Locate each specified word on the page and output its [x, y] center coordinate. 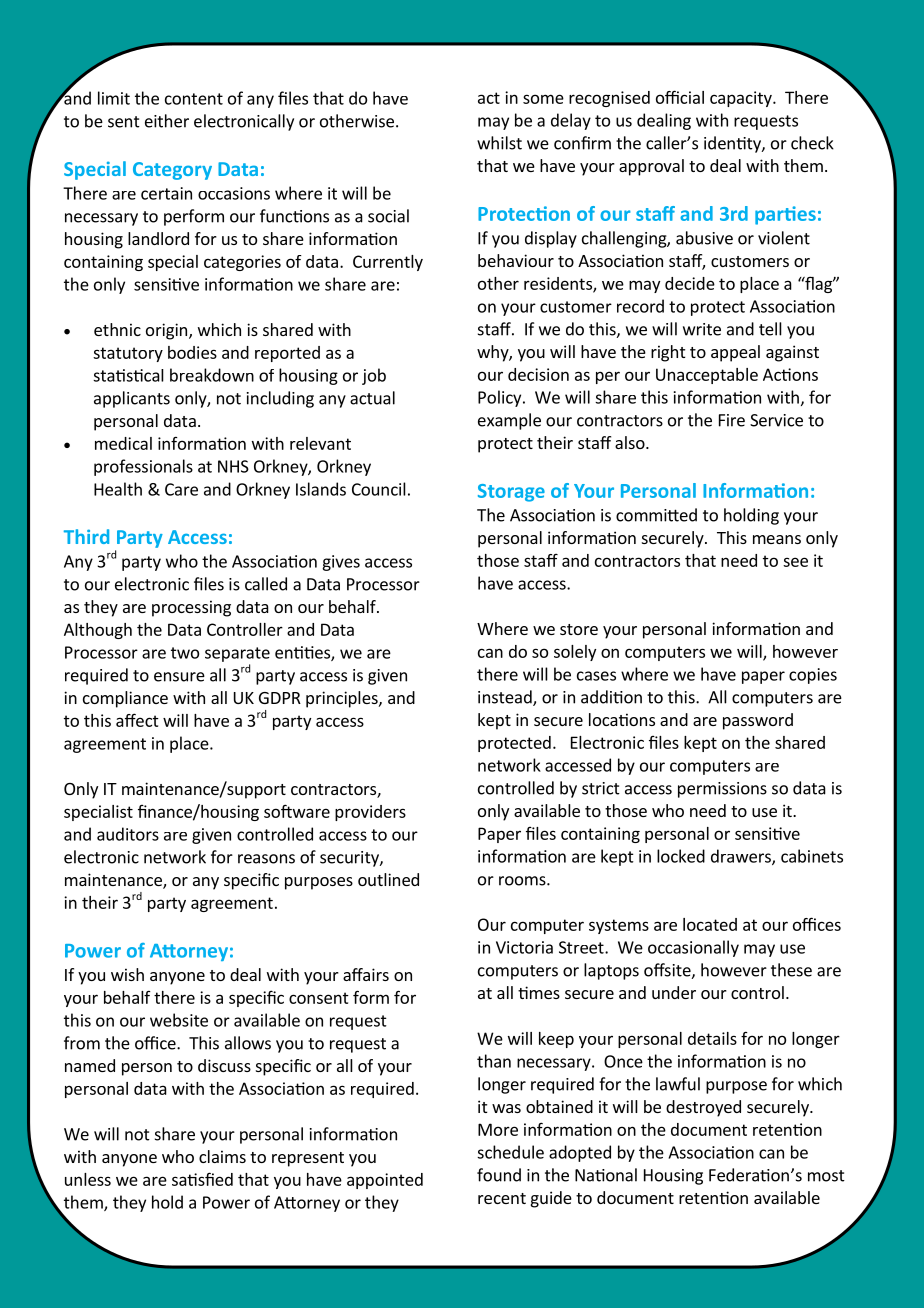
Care [181, 489]
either [167, 121]
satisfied [202, 1179]
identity [733, 144]
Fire [732, 420]
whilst [499, 143]
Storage [511, 493]
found [499, 1175]
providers [370, 813]
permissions [722, 790]
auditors [128, 834]
